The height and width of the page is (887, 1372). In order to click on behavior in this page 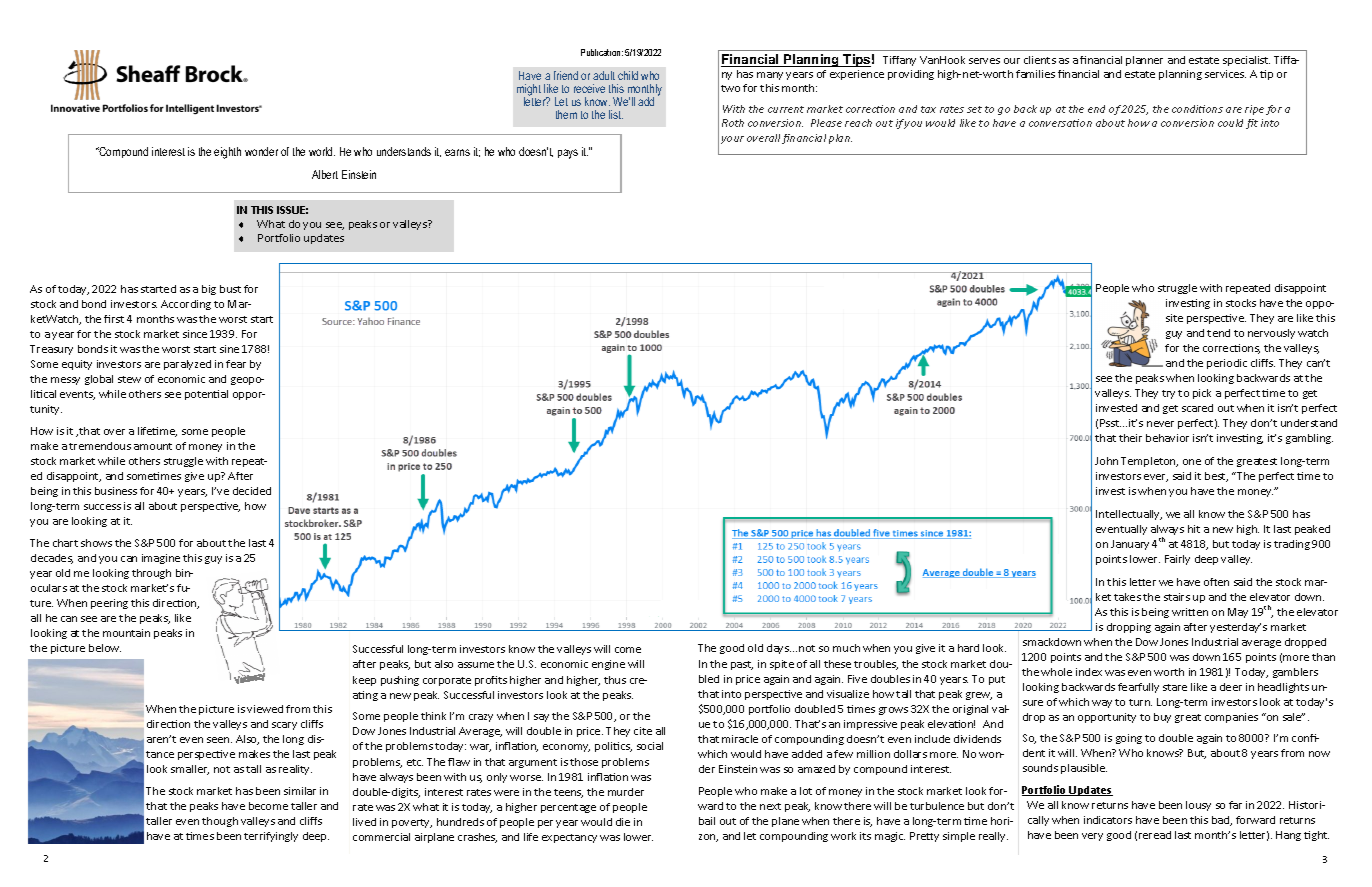, I will do `click(1167, 438)`.
